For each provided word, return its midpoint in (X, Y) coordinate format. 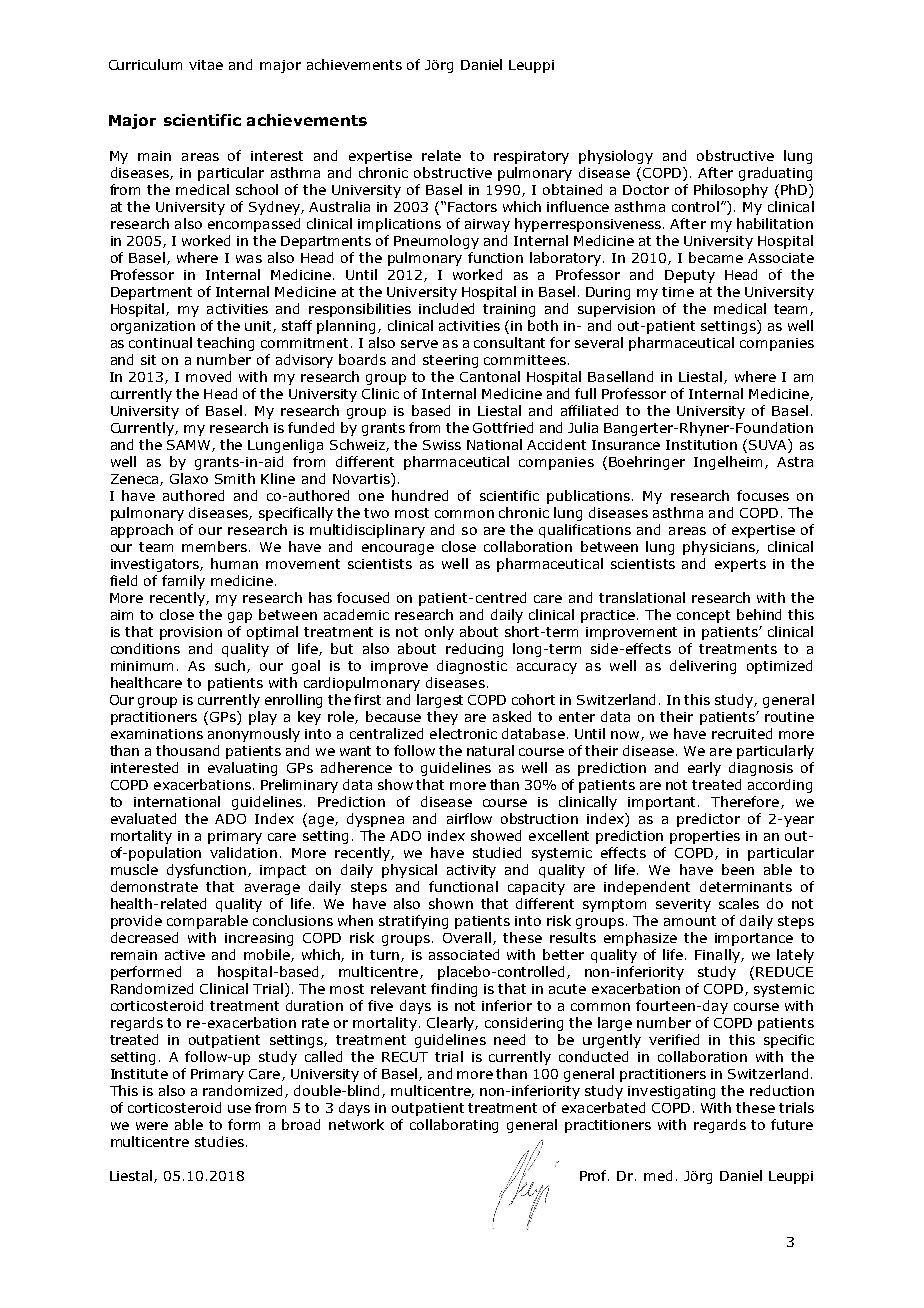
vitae (206, 65)
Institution (701, 445)
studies (219, 1141)
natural (490, 750)
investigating (671, 1092)
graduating (775, 174)
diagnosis (761, 769)
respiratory (531, 157)
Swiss (442, 445)
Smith (235, 478)
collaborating (454, 1126)
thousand (187, 750)
